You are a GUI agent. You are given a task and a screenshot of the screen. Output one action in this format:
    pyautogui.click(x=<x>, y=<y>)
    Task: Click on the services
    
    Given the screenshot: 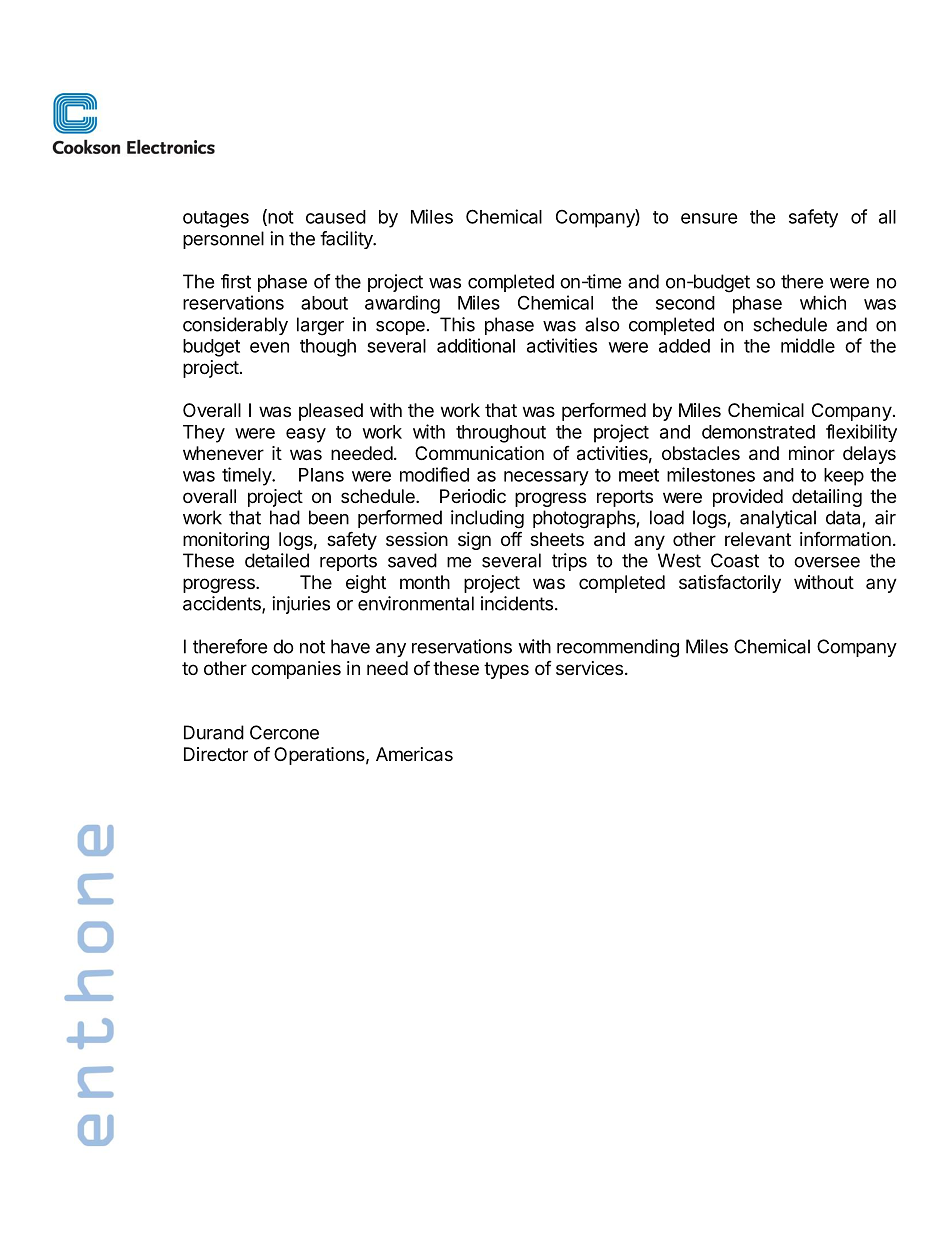 What is the action you would take?
    pyautogui.click(x=589, y=668)
